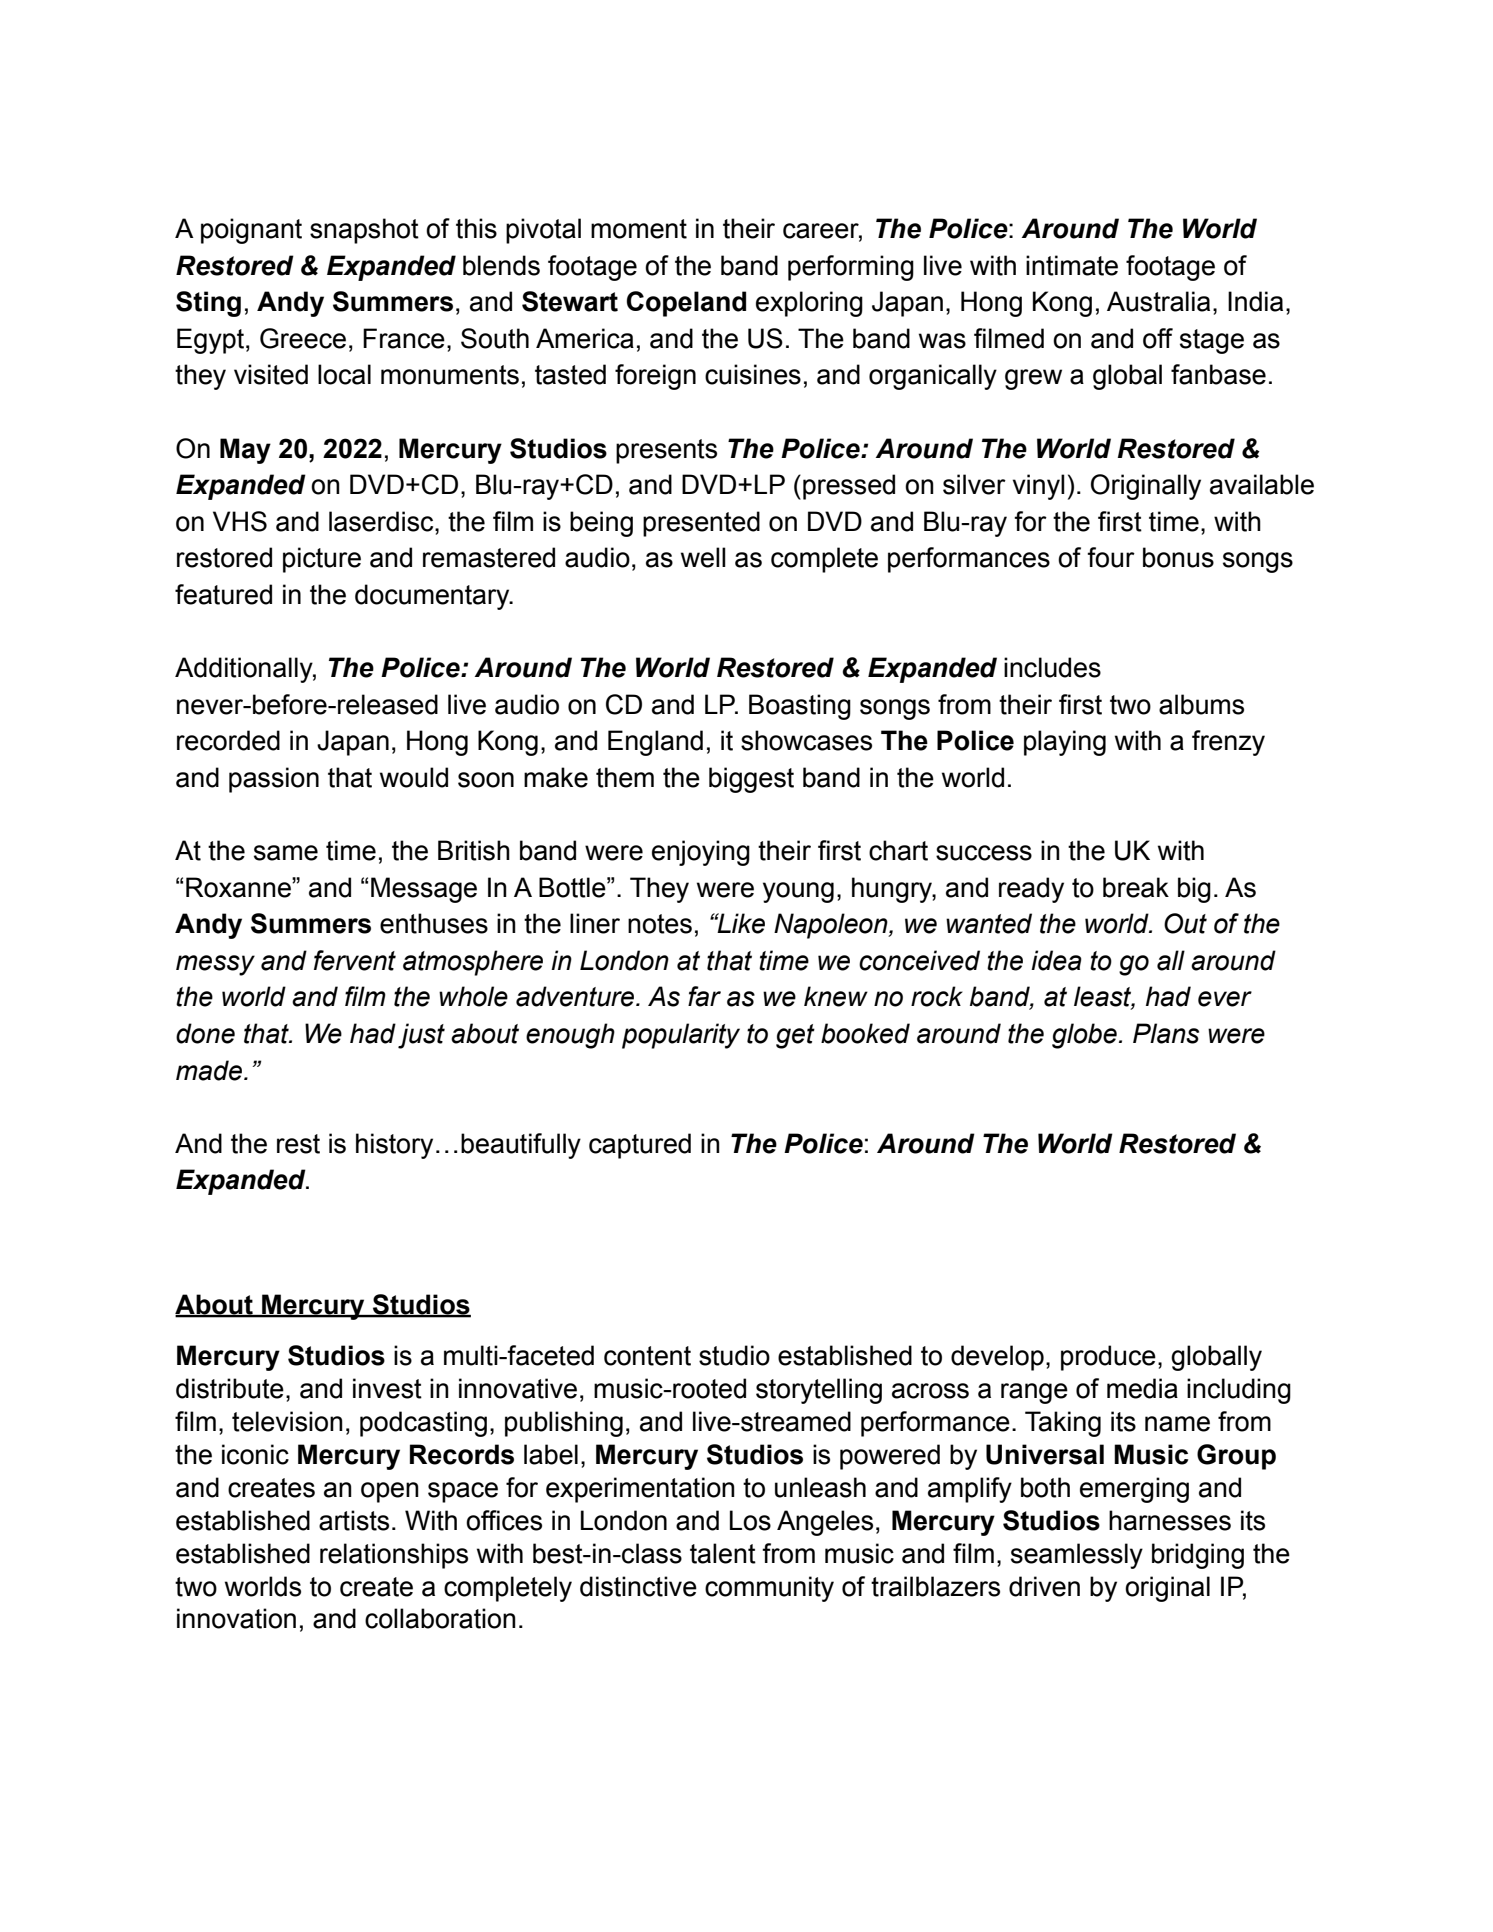 The image size is (1493, 1932). I want to click on Australia, so click(1158, 301).
